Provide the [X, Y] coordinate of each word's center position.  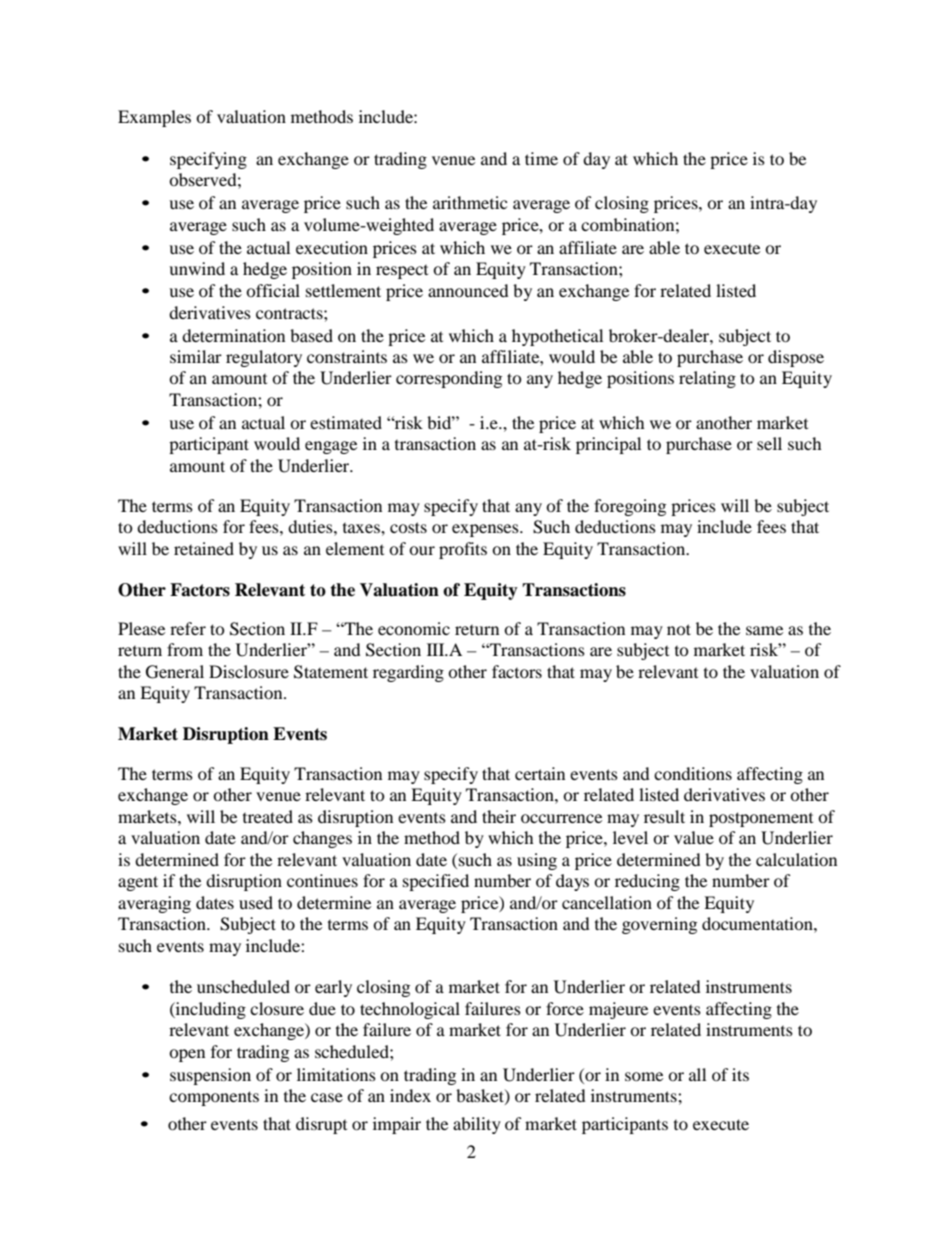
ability [477, 1125]
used [256, 902]
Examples [154, 118]
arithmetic [470, 202]
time [541, 158]
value [694, 837]
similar [196, 356]
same [764, 630]
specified [436, 882]
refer [188, 628]
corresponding [449, 379]
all [697, 1074]
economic [414, 628]
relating [707, 379]
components [214, 1098]
